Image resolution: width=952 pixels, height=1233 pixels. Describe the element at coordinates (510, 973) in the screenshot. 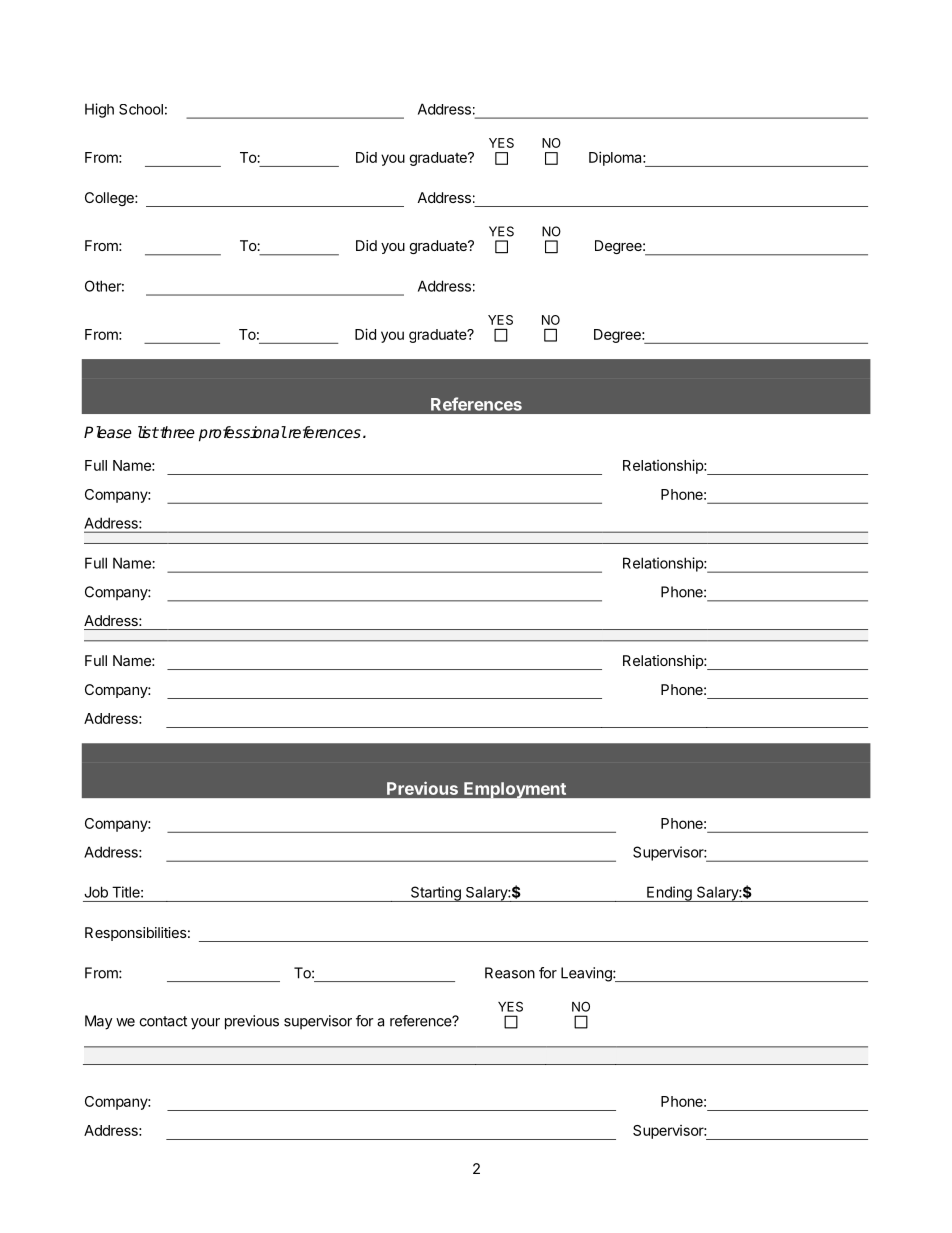

I see `Reason` at that location.
